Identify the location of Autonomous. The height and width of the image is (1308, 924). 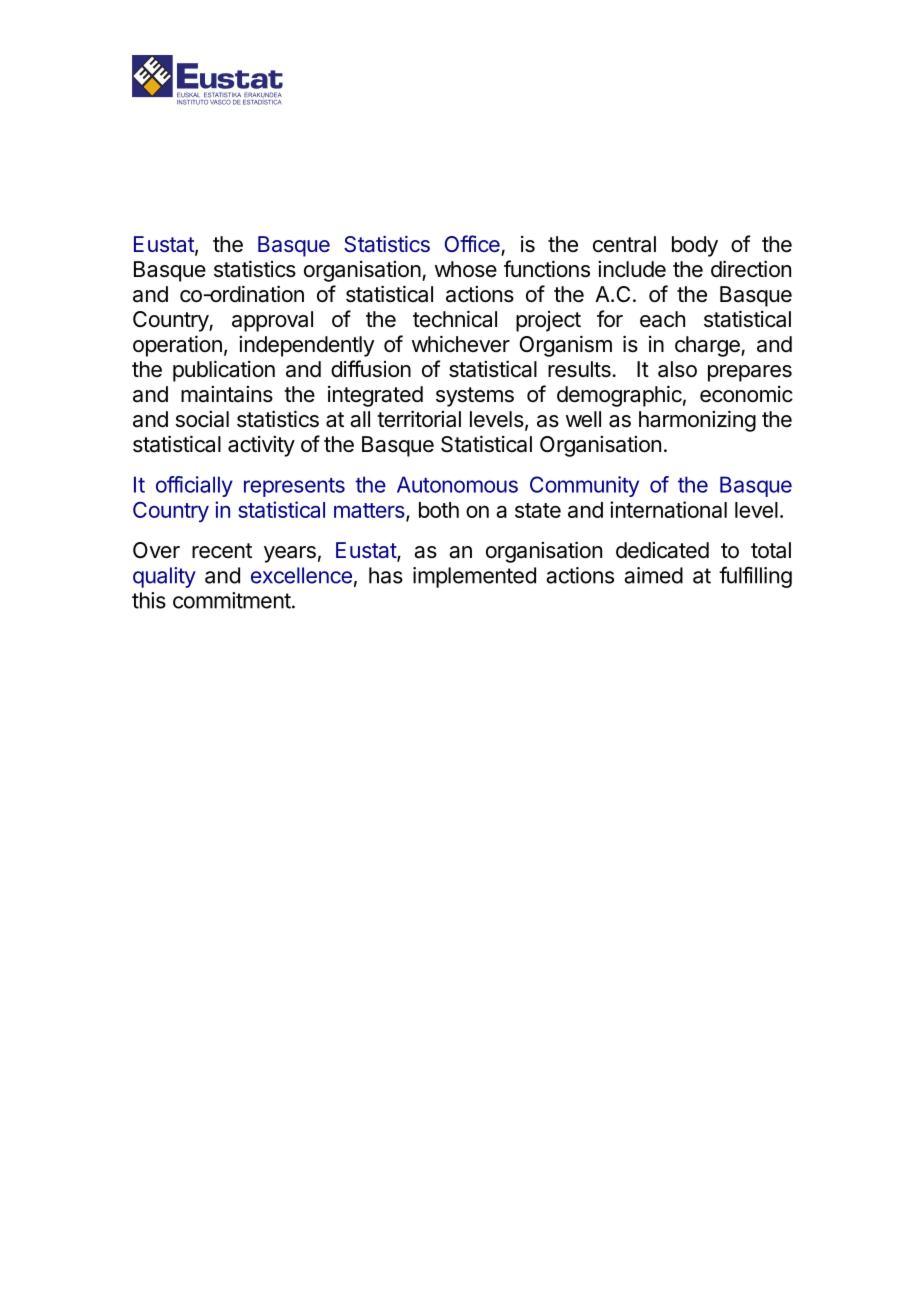
(457, 484).
